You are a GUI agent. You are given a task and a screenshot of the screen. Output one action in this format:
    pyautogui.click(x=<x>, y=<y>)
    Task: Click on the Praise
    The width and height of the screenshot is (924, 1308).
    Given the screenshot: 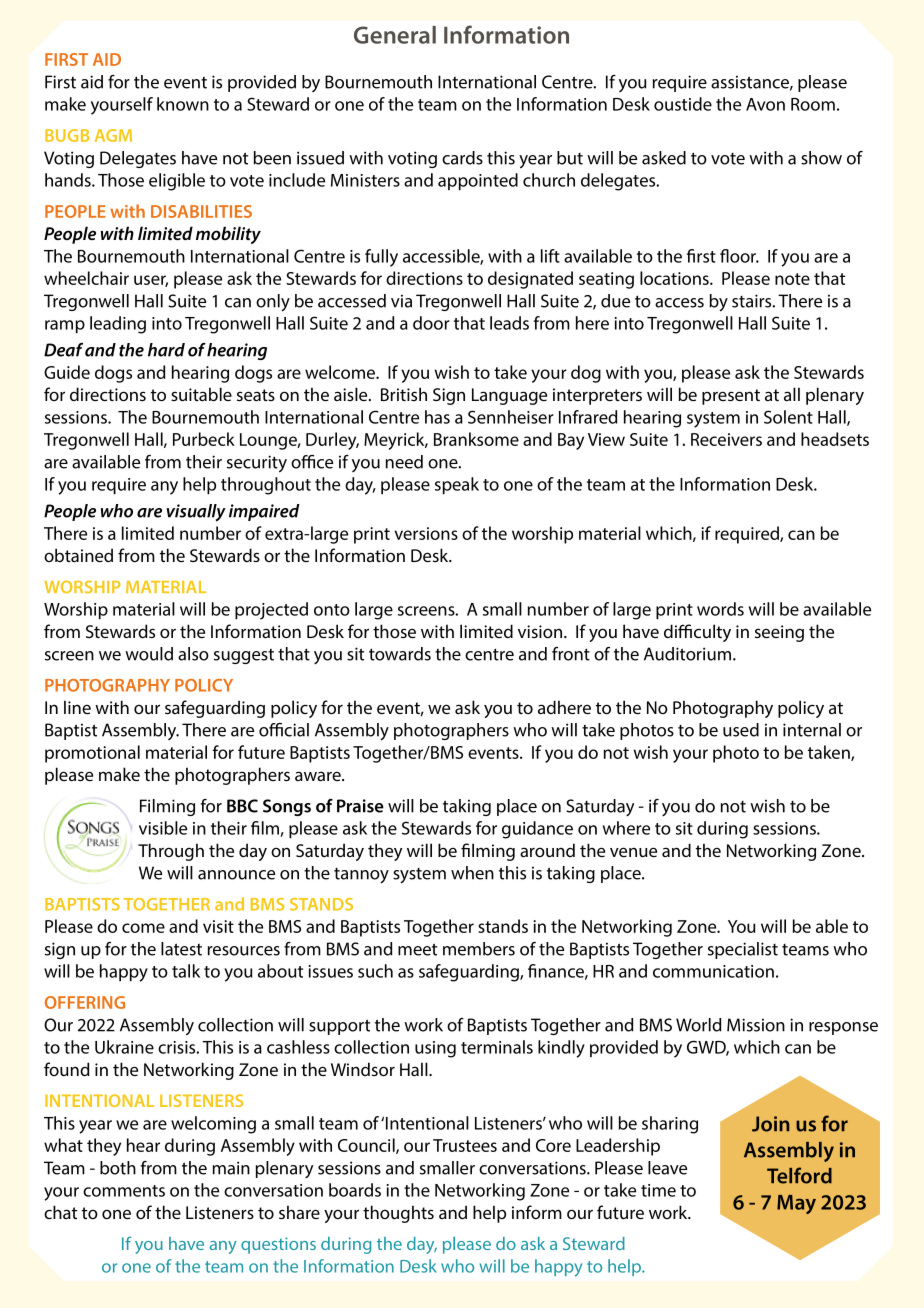 What is the action you would take?
    pyautogui.click(x=360, y=806)
